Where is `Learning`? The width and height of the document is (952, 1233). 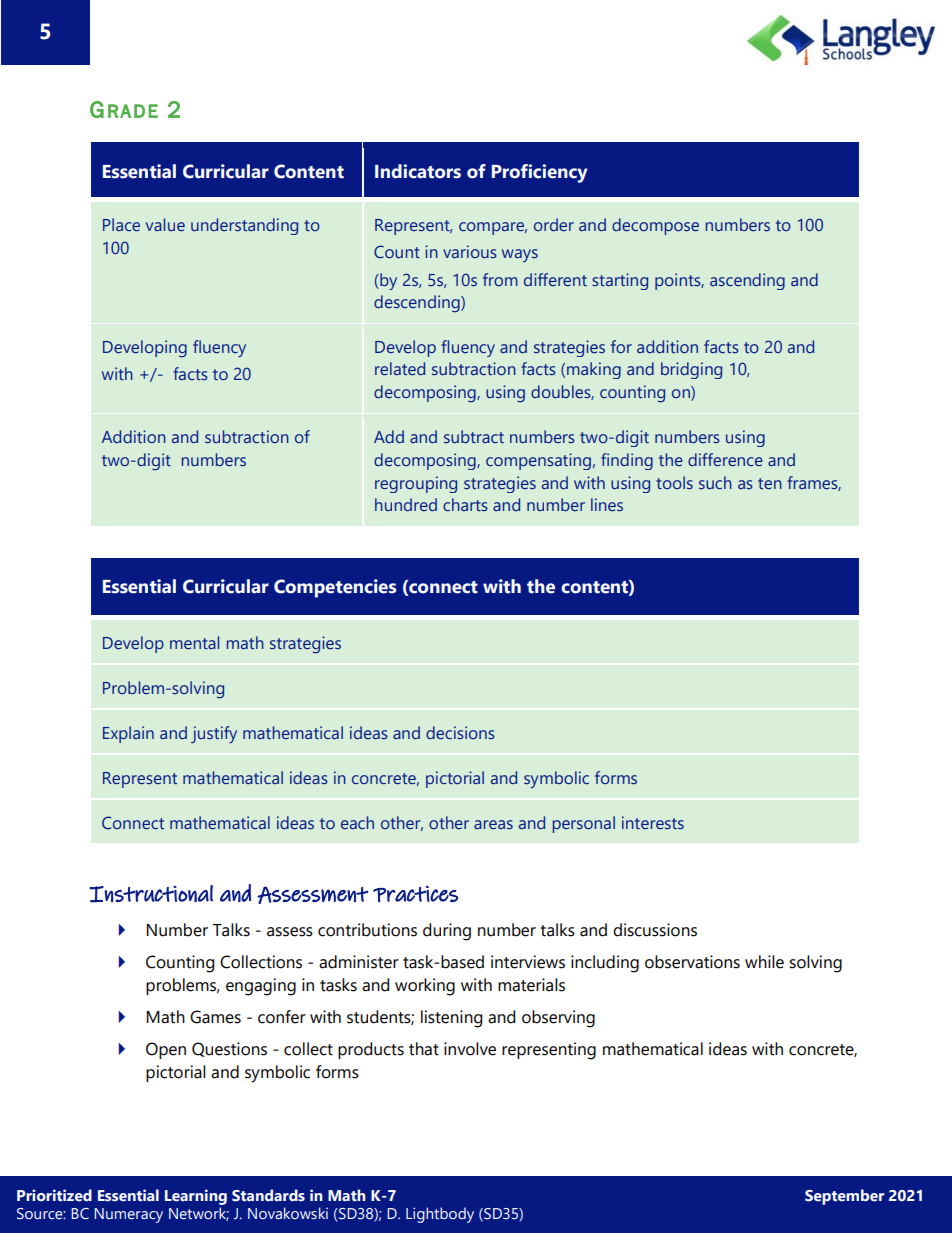 Learning is located at coordinates (196, 1197).
